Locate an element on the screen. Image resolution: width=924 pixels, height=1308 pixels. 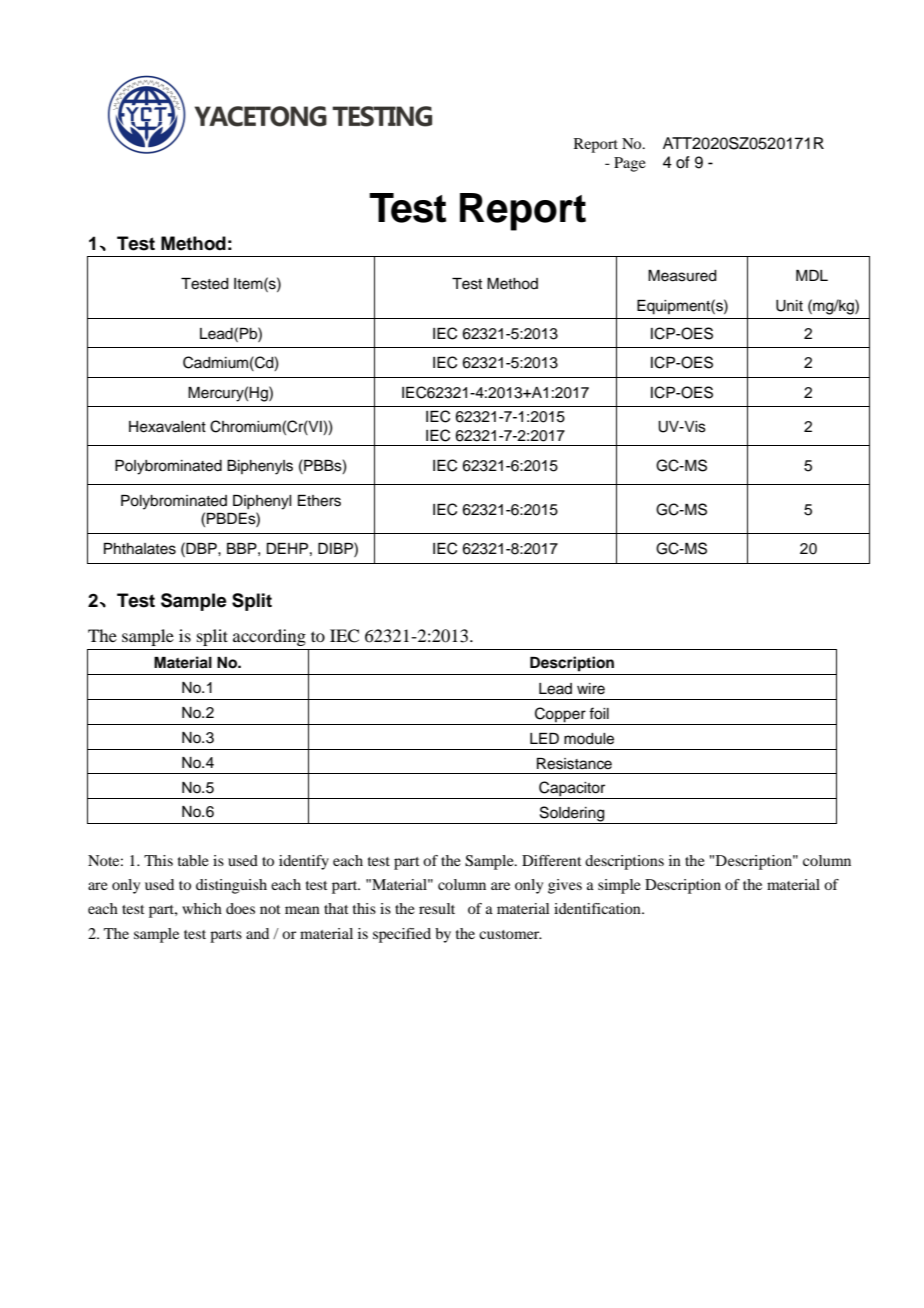
which is located at coordinates (202, 908).
